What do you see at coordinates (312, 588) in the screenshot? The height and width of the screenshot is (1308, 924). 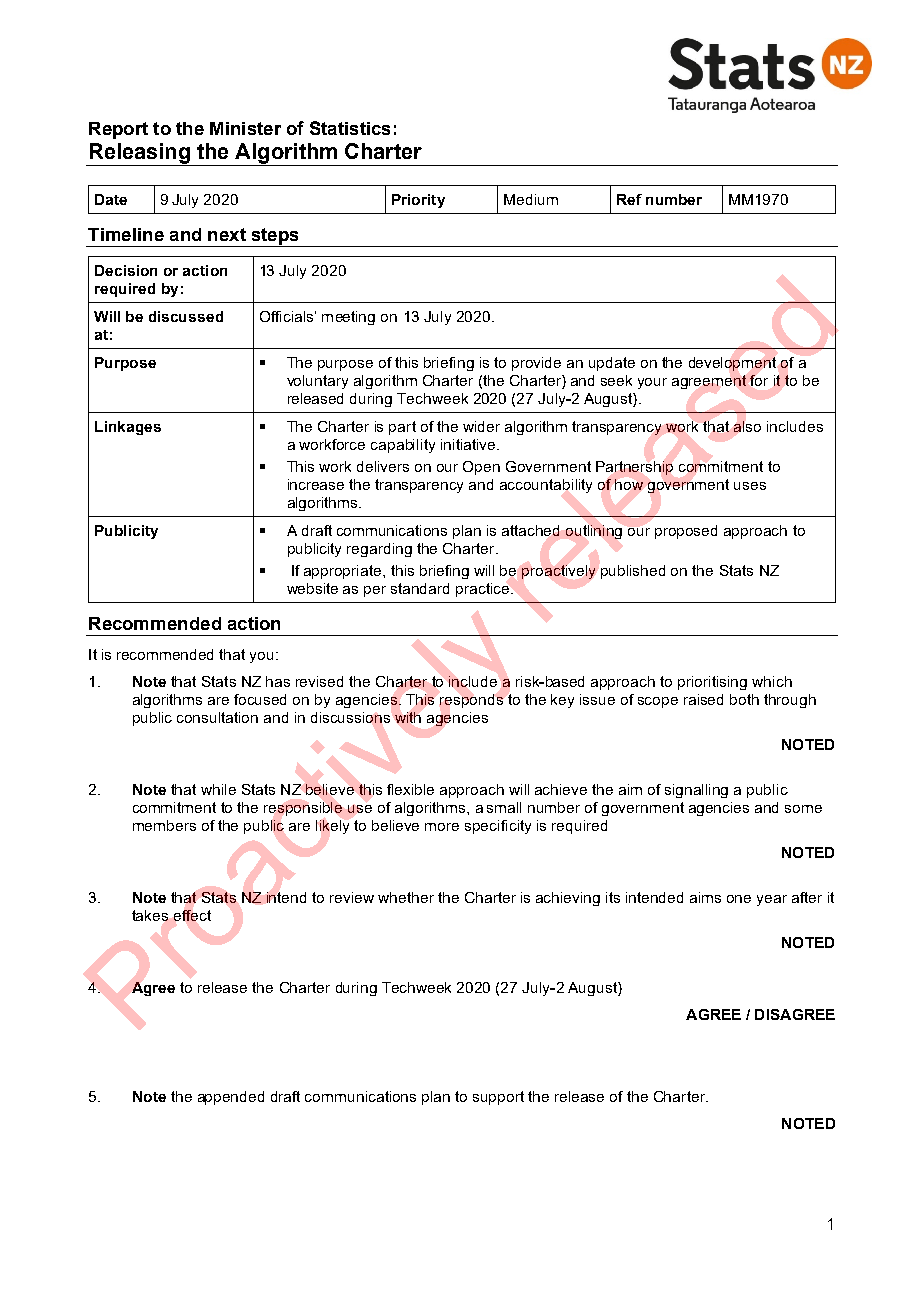 I see `website` at bounding box center [312, 588].
